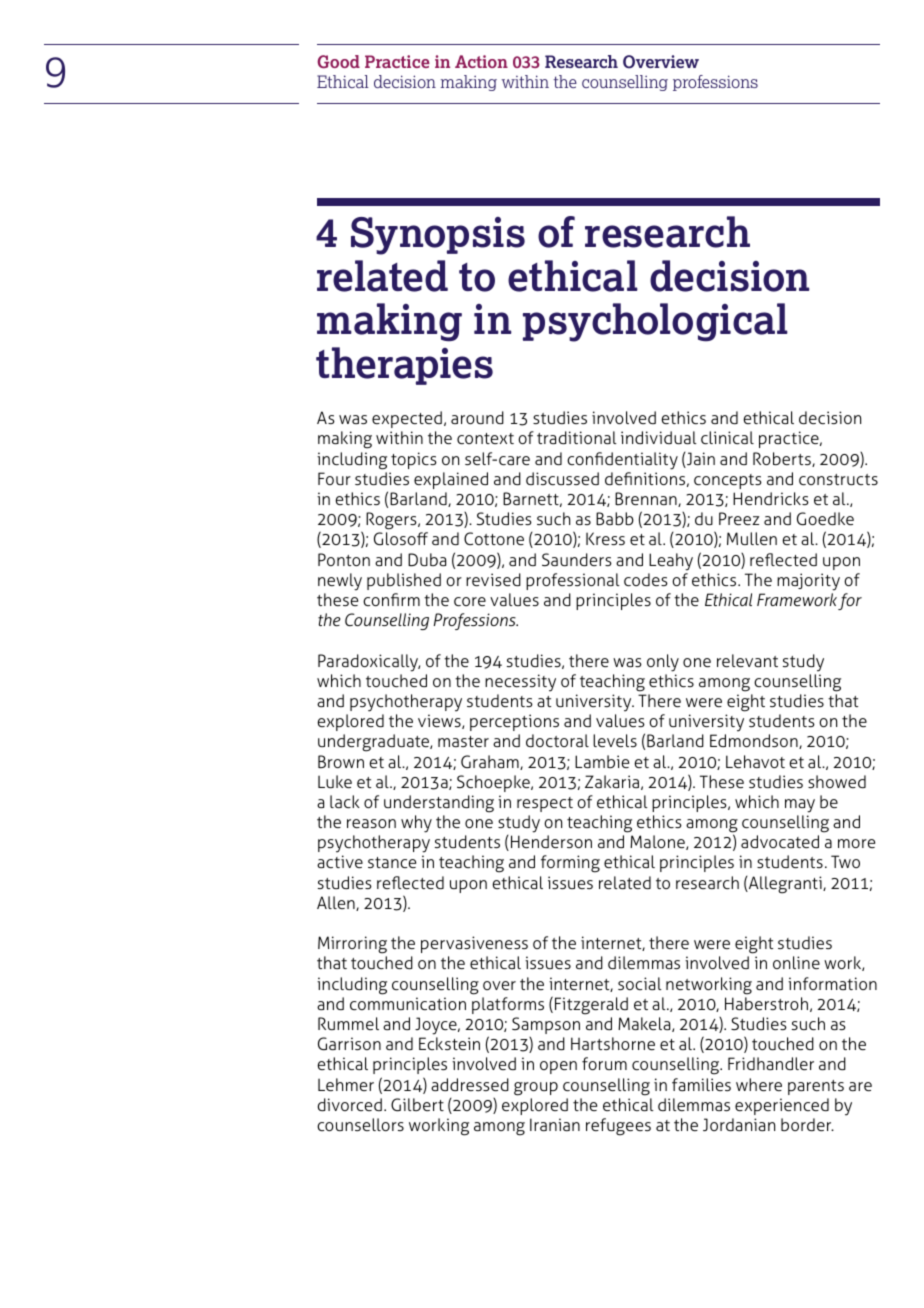  I want to click on Good, so click(338, 62).
